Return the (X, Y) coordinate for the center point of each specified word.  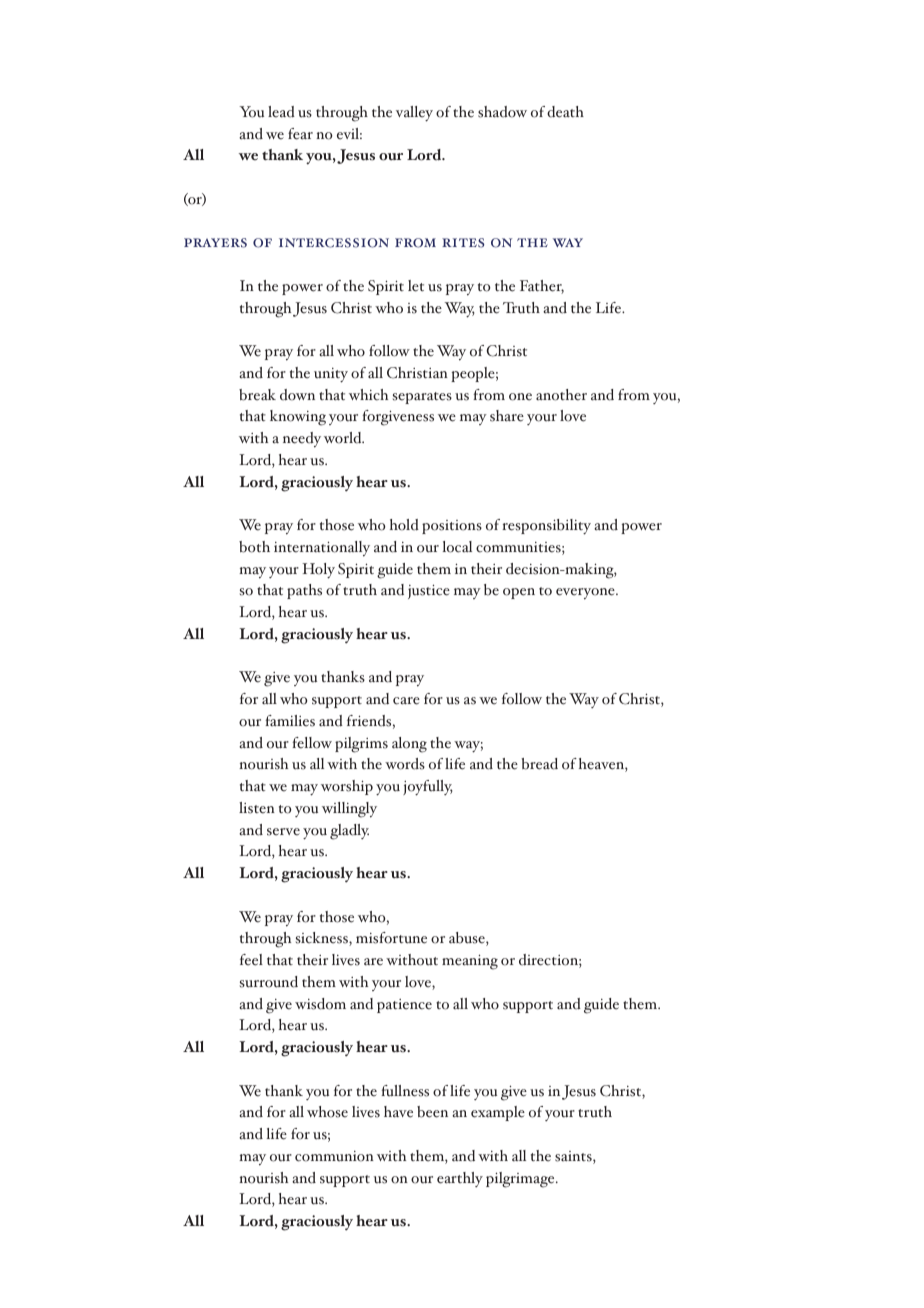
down (297, 395)
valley (414, 114)
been (432, 1112)
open (519, 593)
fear (300, 134)
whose (327, 1112)
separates (422, 398)
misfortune (391, 938)
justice (429, 591)
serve (283, 832)
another (561, 395)
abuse (468, 939)
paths (304, 591)
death (565, 112)
